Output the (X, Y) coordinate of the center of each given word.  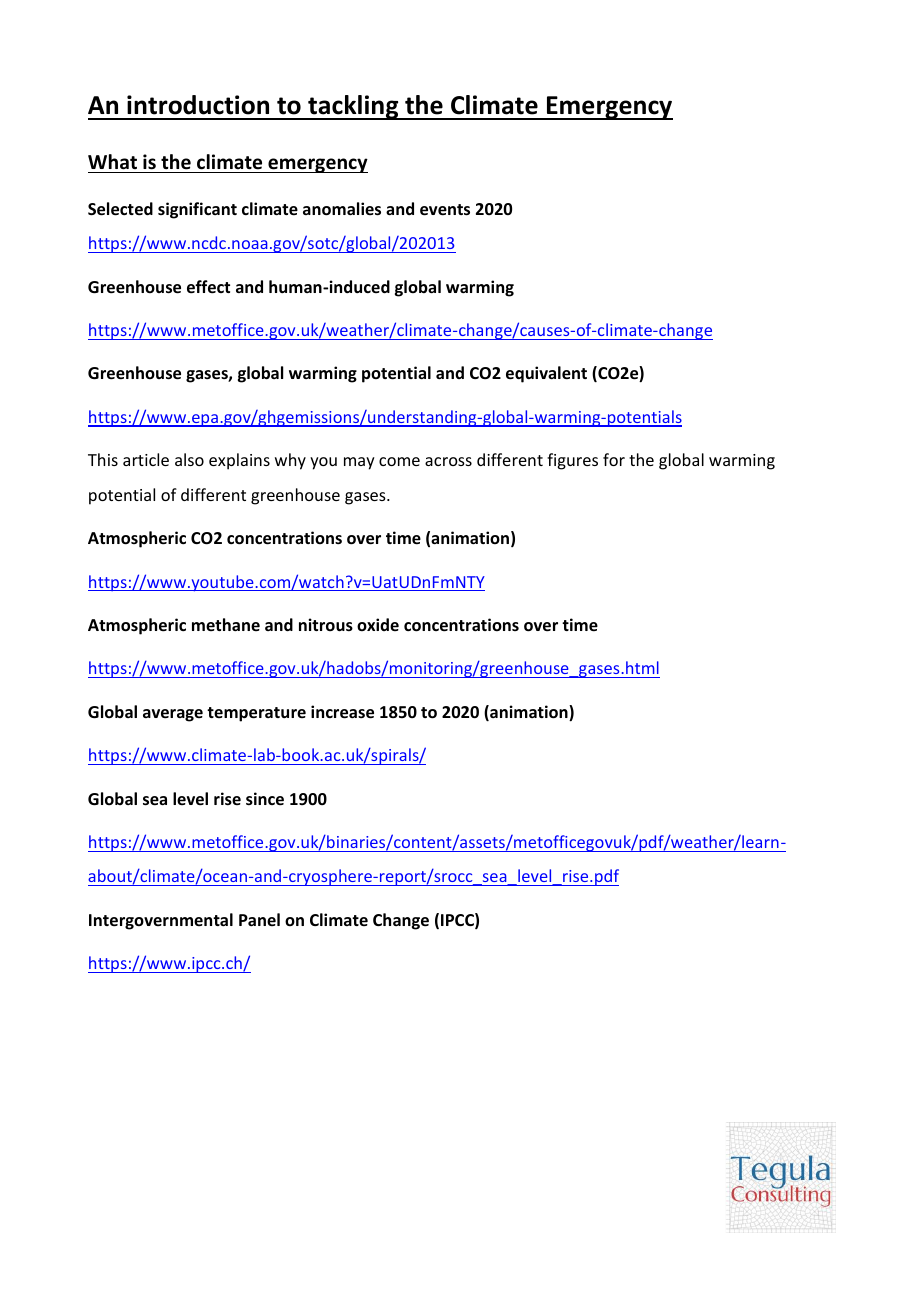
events (445, 210)
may (359, 463)
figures (572, 461)
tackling (353, 107)
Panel (259, 919)
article (146, 459)
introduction (198, 105)
